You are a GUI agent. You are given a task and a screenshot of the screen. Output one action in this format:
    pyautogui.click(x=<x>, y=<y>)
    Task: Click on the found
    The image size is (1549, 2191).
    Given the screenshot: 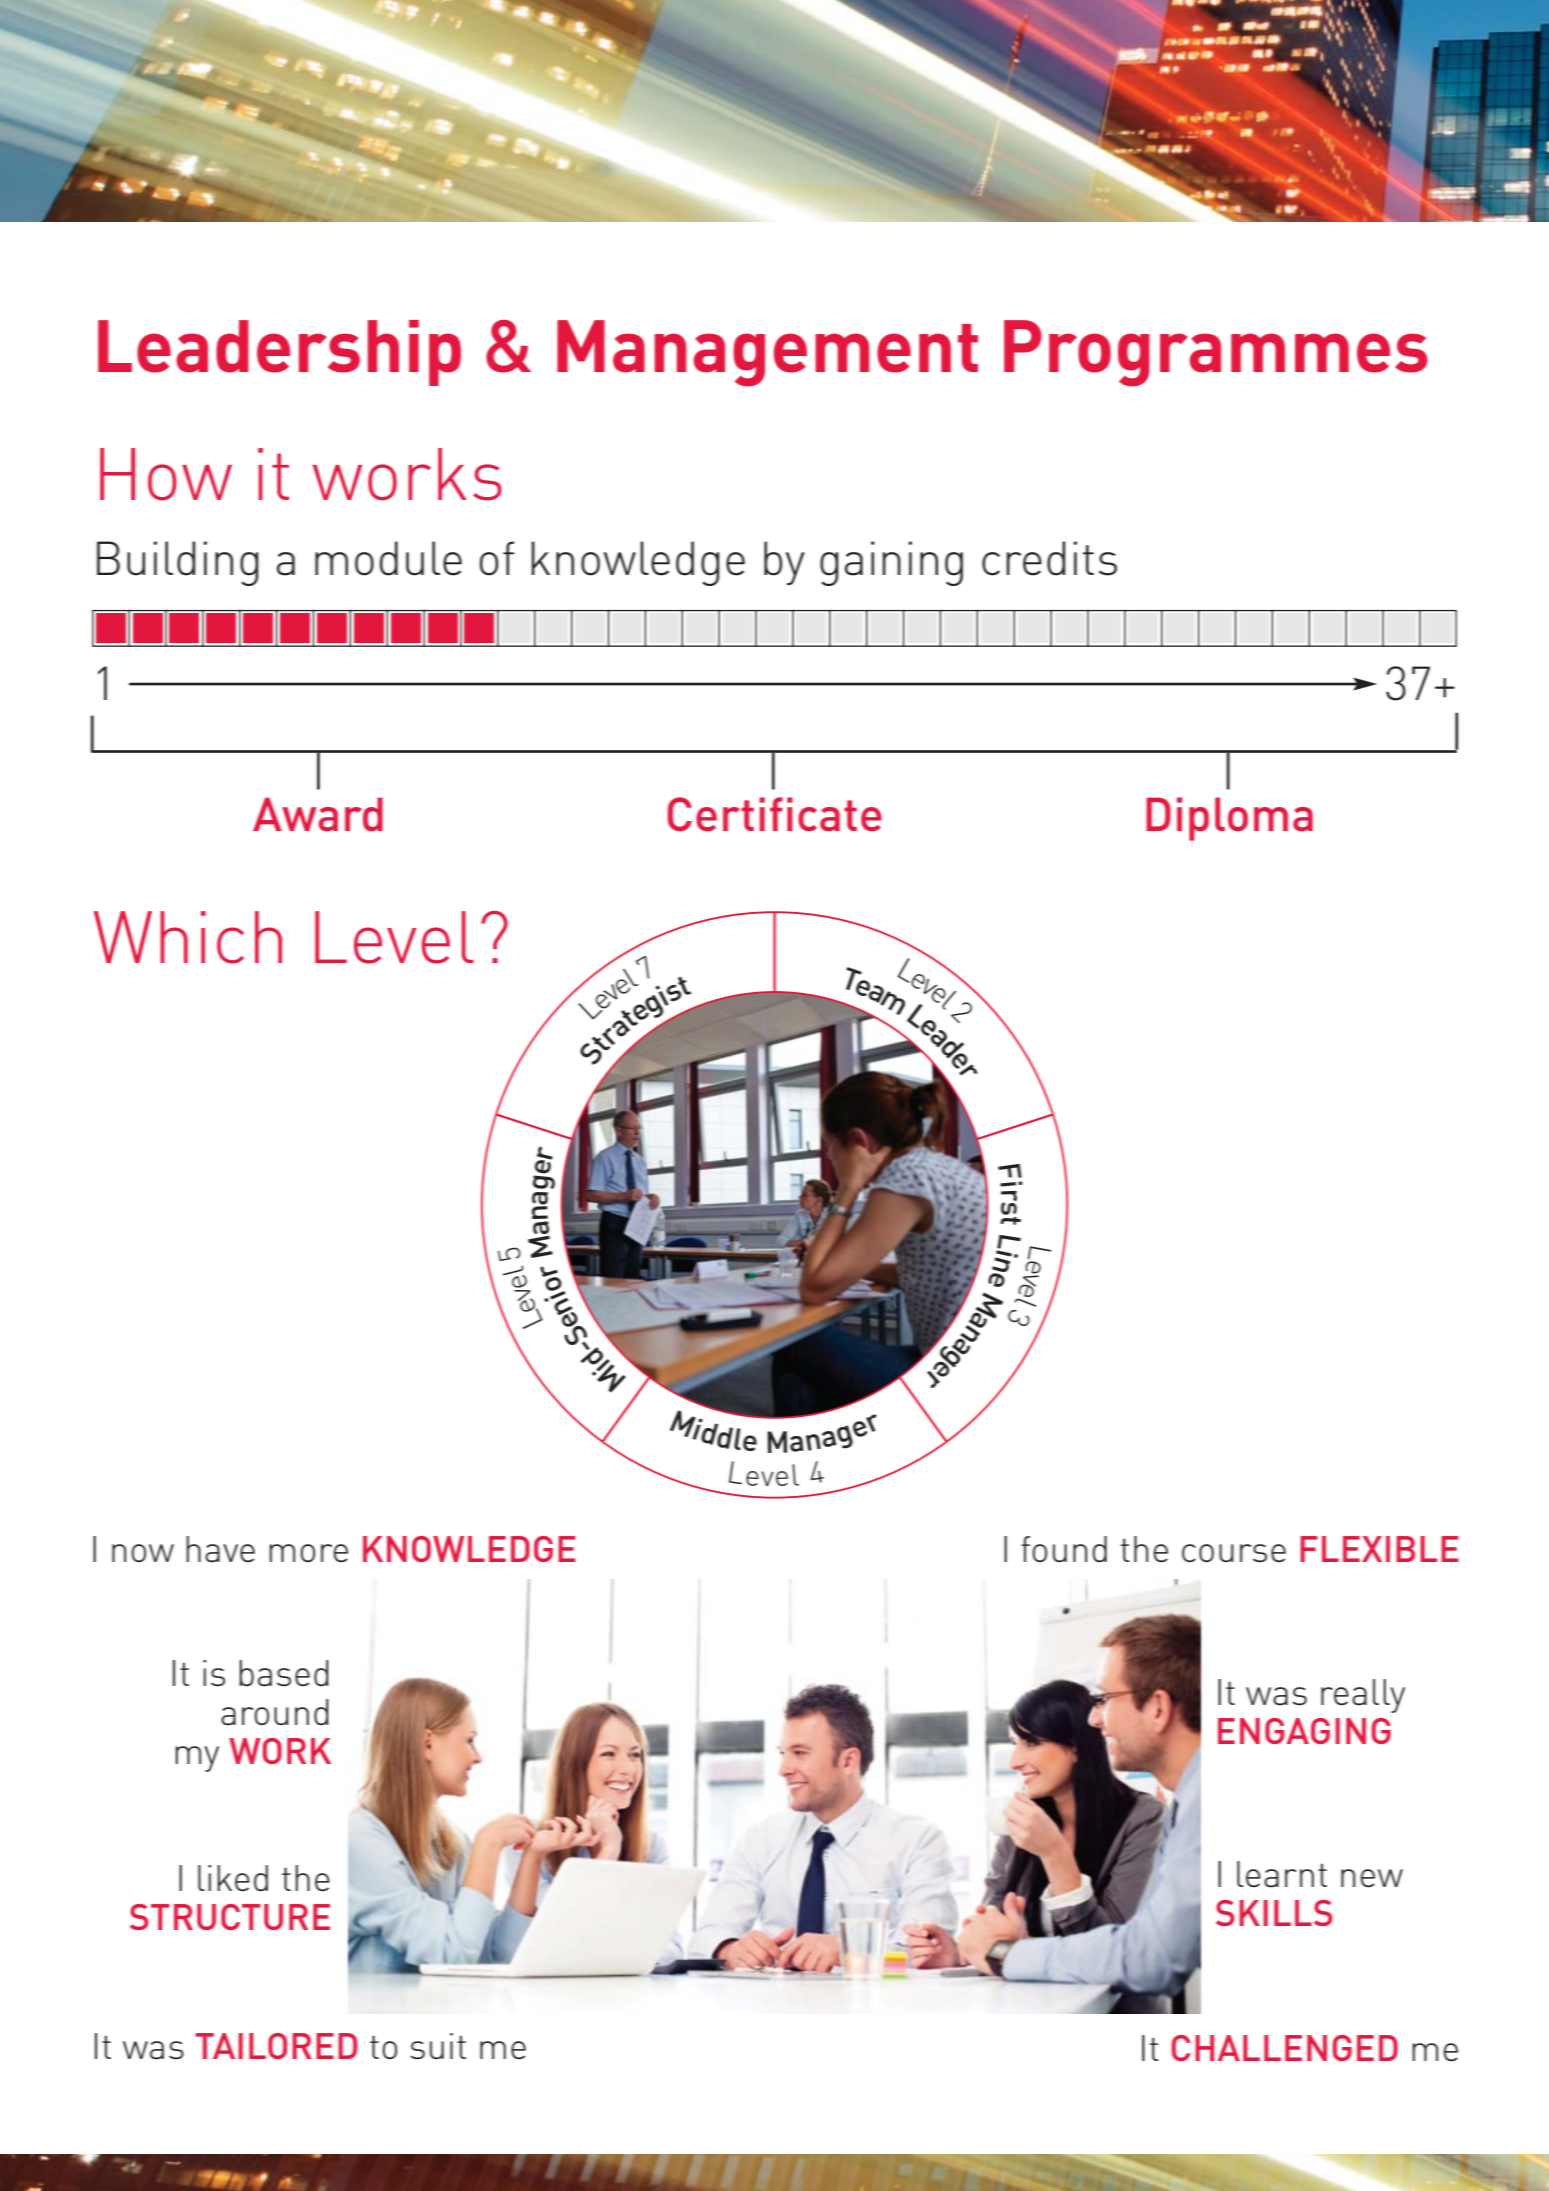 What is the action you would take?
    pyautogui.click(x=1064, y=1549)
